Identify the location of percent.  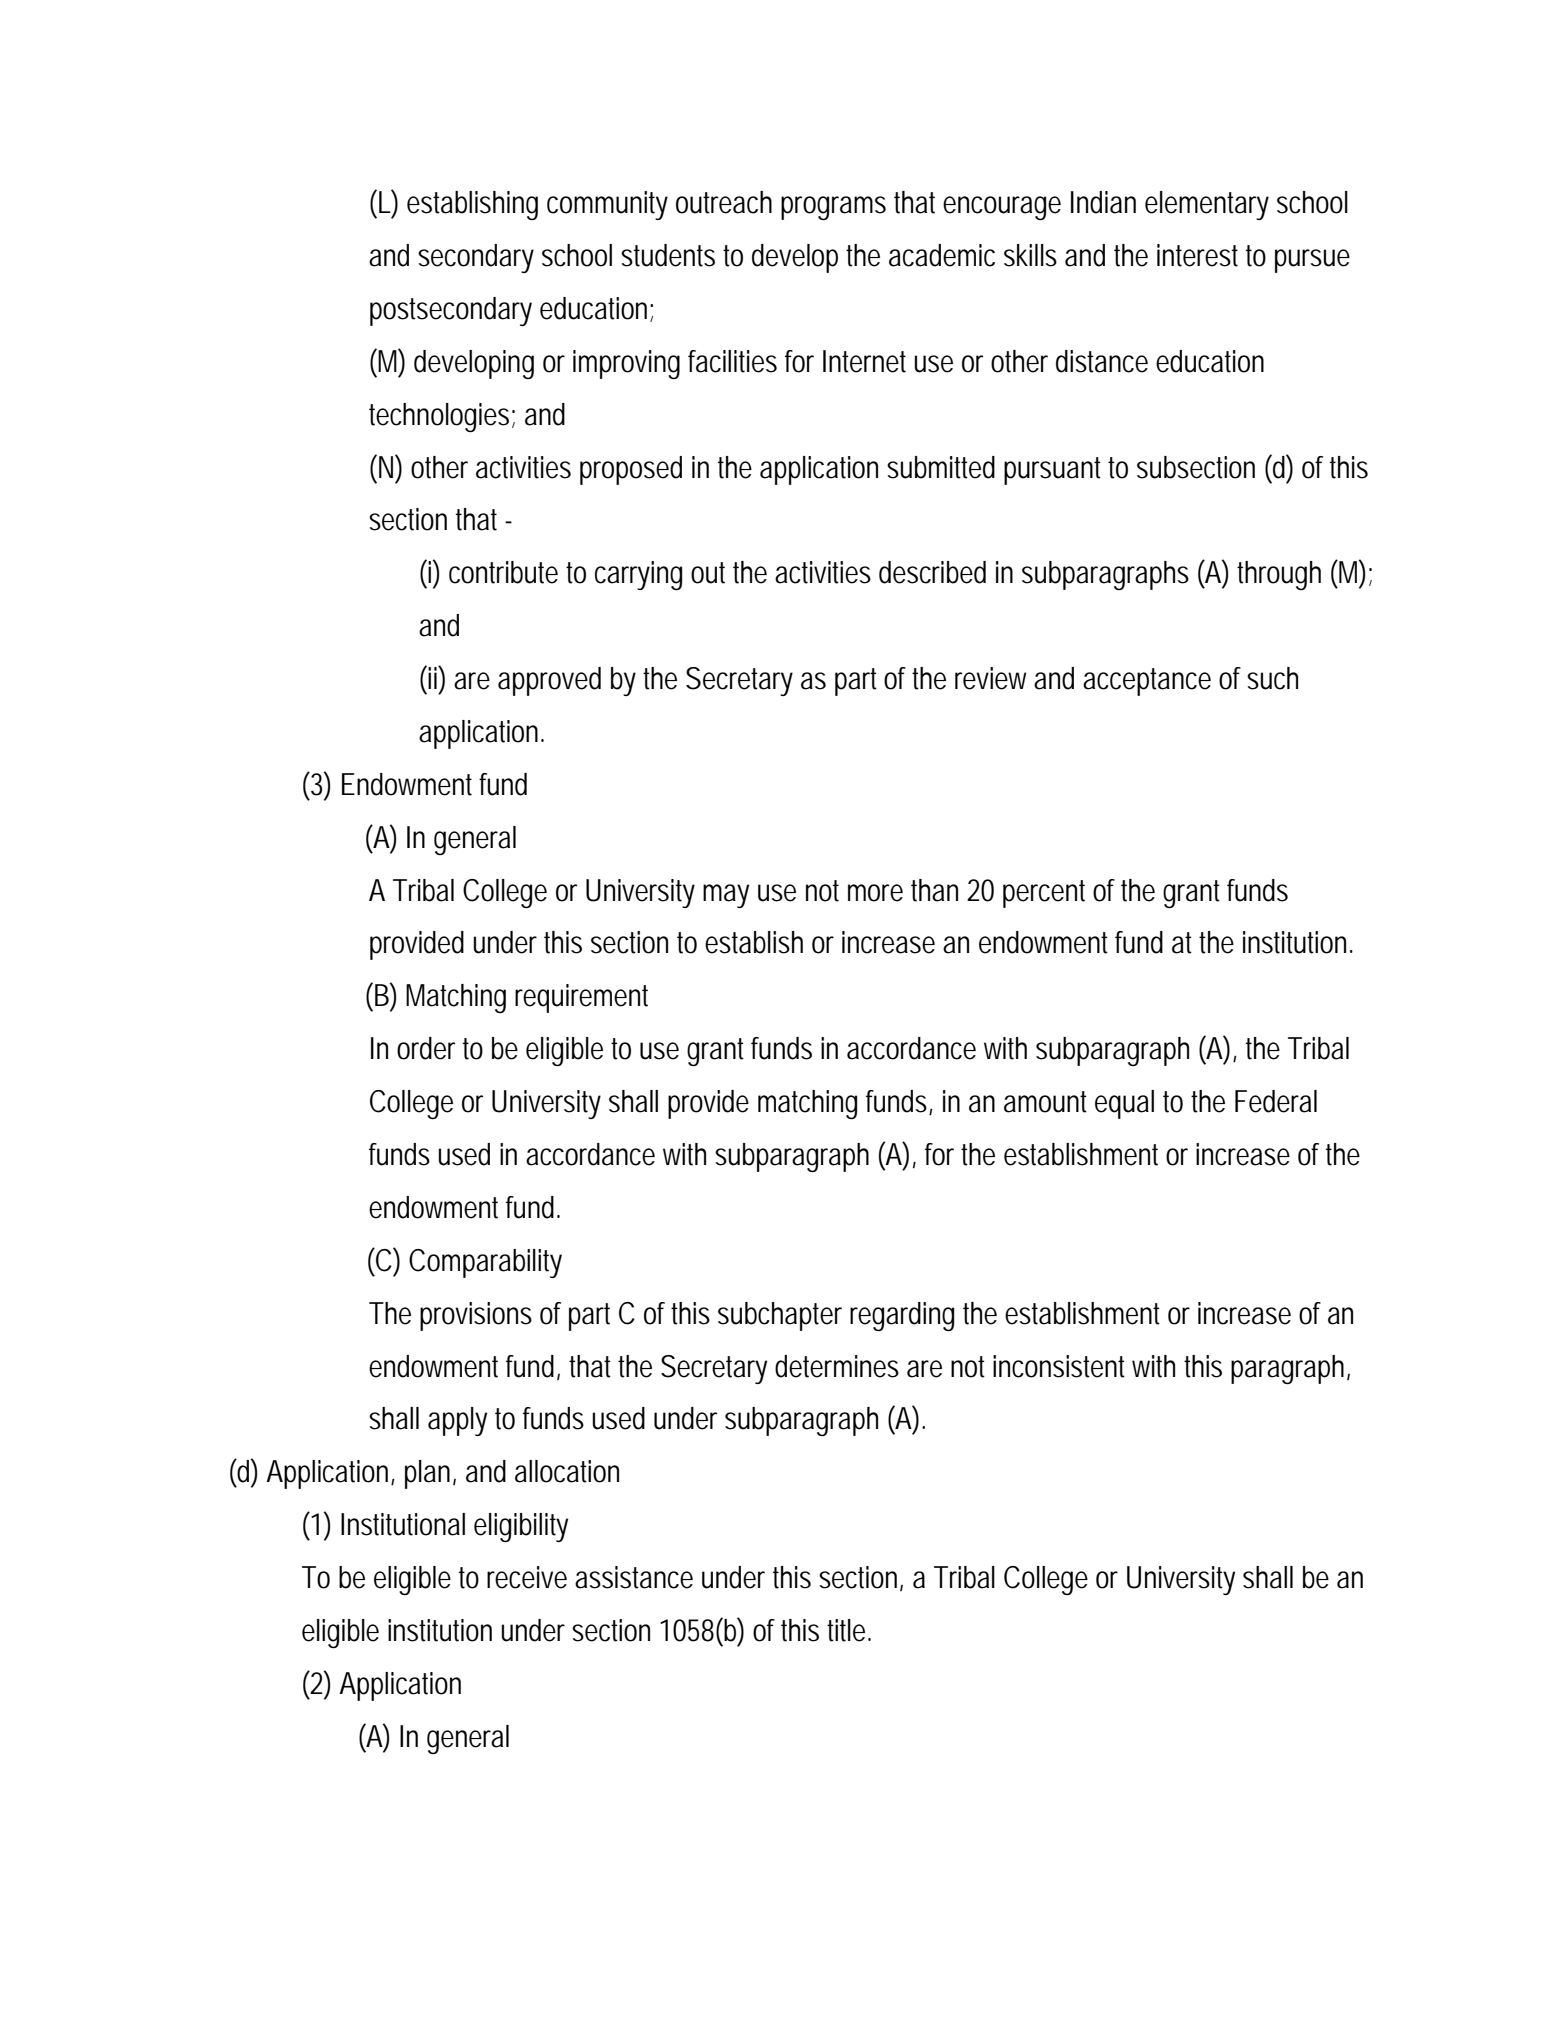
(1044, 894).
